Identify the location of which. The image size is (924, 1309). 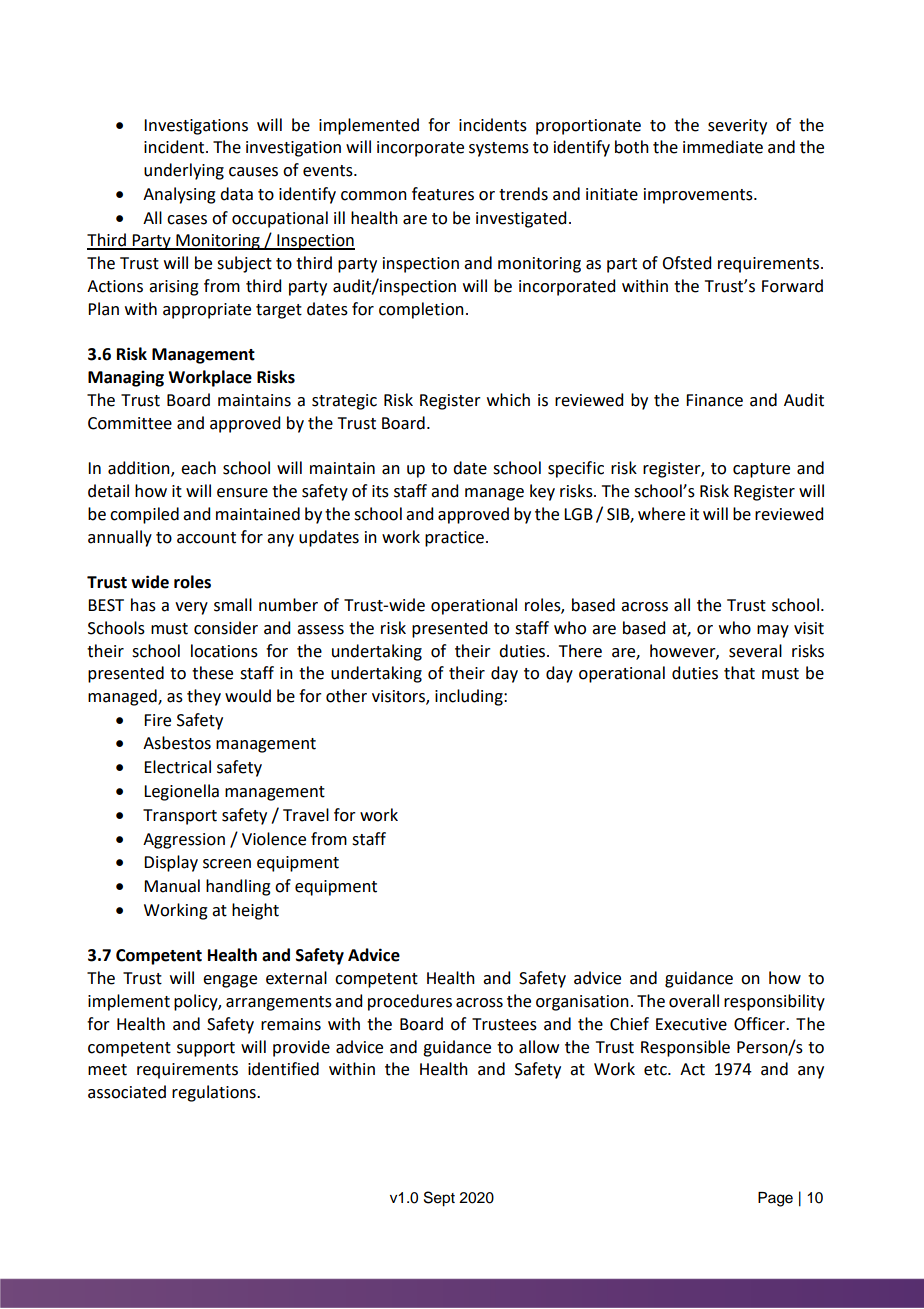
(508, 400).
